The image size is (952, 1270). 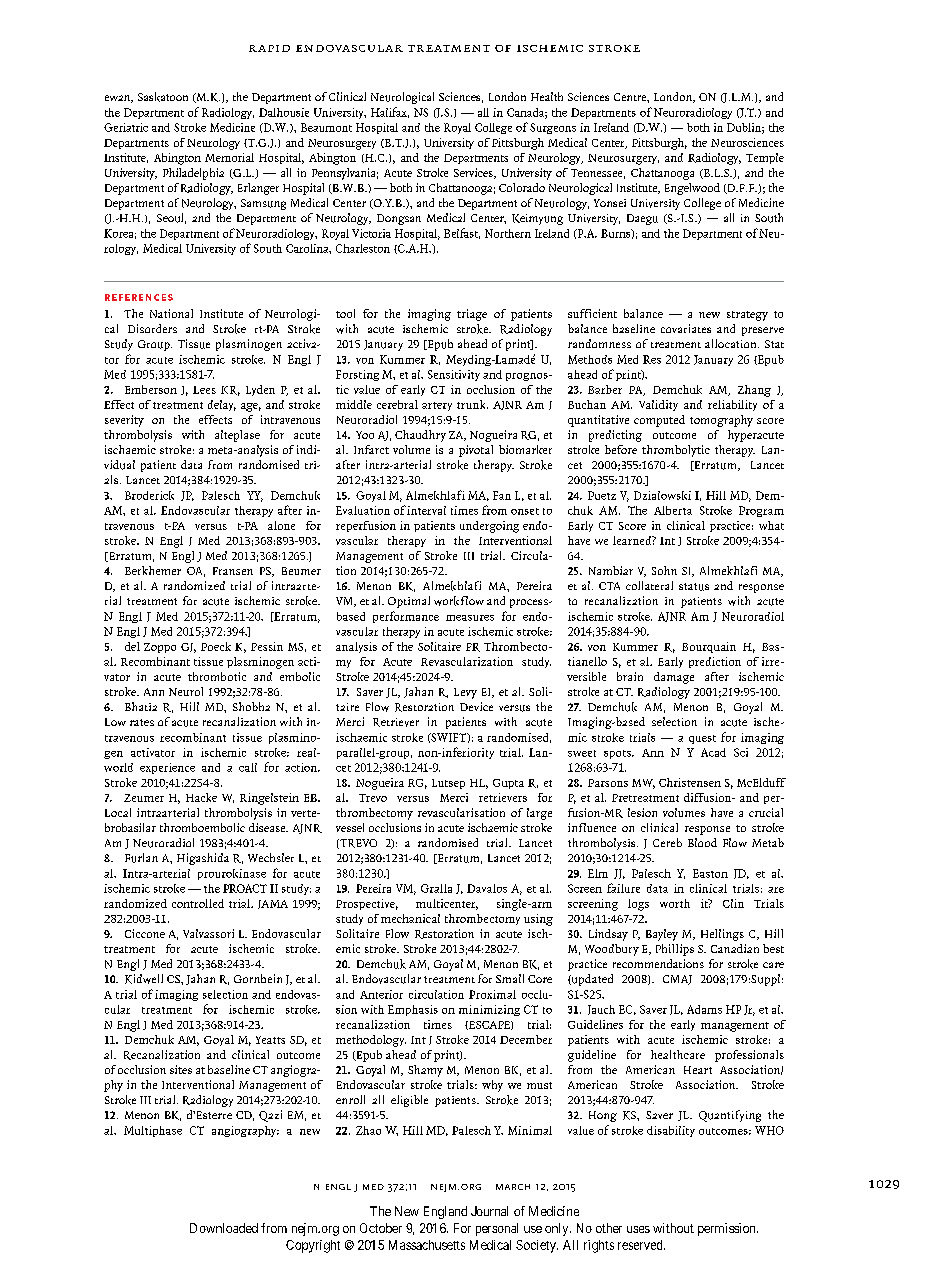 What do you see at coordinates (765, 158) in the image?
I see `Temple` at bounding box center [765, 158].
